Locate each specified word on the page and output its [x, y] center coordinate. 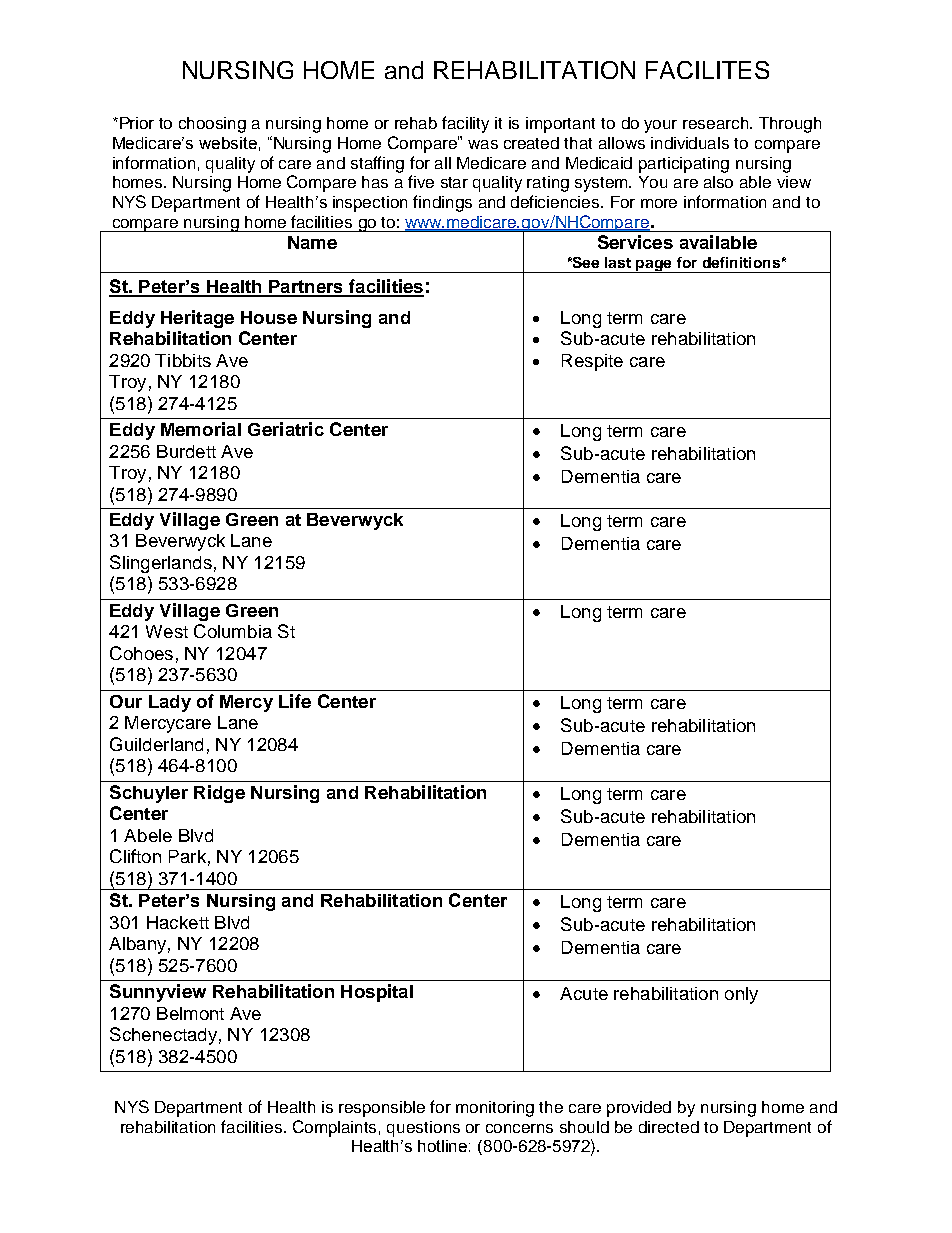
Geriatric [286, 429]
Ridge [219, 794]
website [228, 143]
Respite [592, 362]
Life [295, 701]
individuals [690, 143]
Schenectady [163, 1036]
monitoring [495, 1109]
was [483, 144]
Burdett [186, 451]
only [741, 995]
